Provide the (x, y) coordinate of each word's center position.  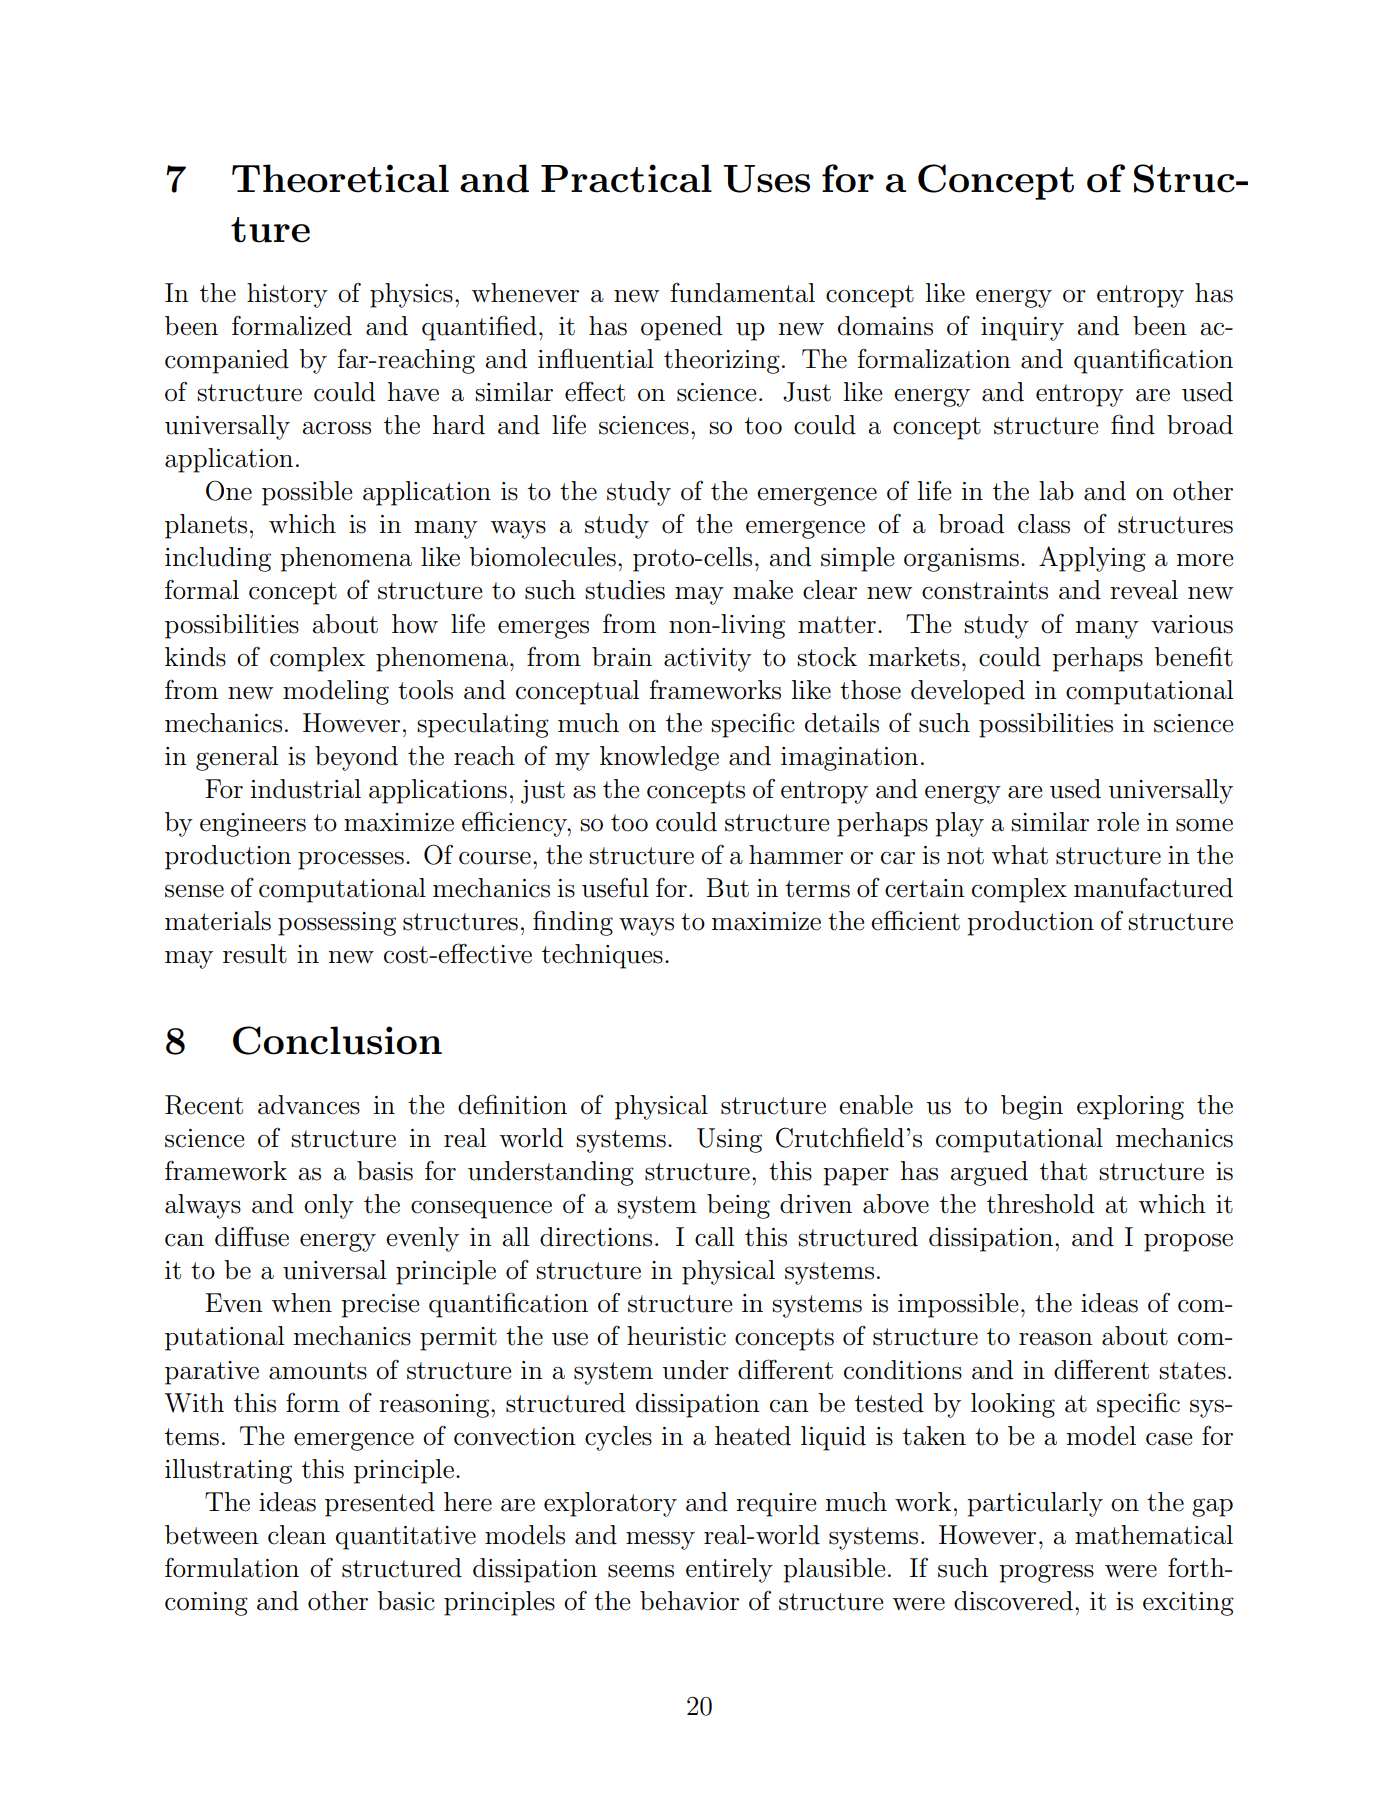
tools (425, 690)
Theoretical (340, 178)
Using (729, 1140)
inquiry (1022, 329)
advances (309, 1105)
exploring (1130, 1107)
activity (708, 660)
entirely (729, 1570)
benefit (1193, 656)
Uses (766, 179)
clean (297, 1535)
